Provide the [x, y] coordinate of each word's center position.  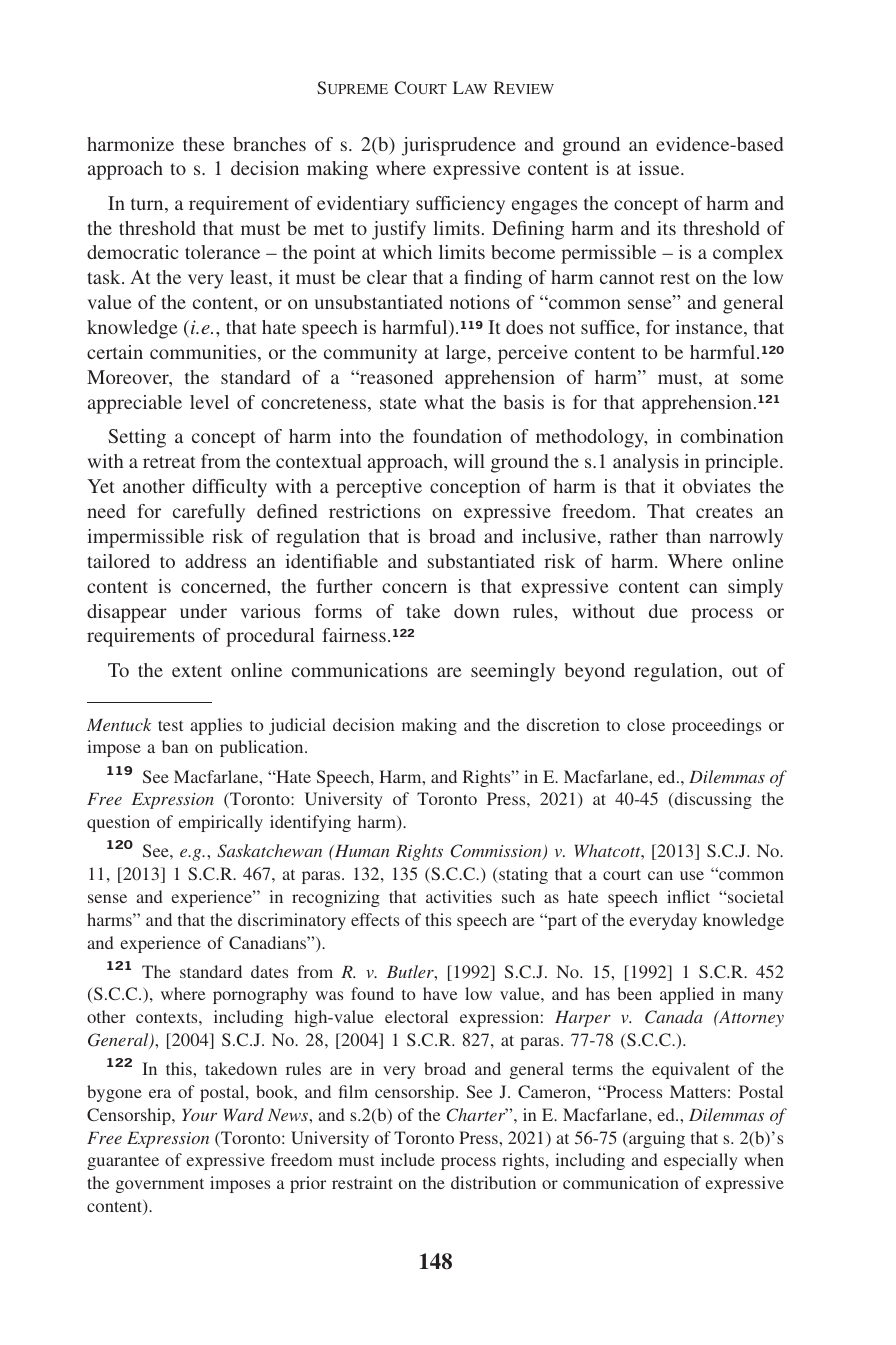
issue [660, 168]
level [209, 402]
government [160, 1185]
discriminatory [292, 921]
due [663, 611]
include [408, 1159]
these [203, 144]
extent [197, 671]
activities [459, 896]
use [692, 875]
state [398, 403]
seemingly [513, 672]
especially [701, 1161]
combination [732, 436]
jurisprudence [459, 146]
